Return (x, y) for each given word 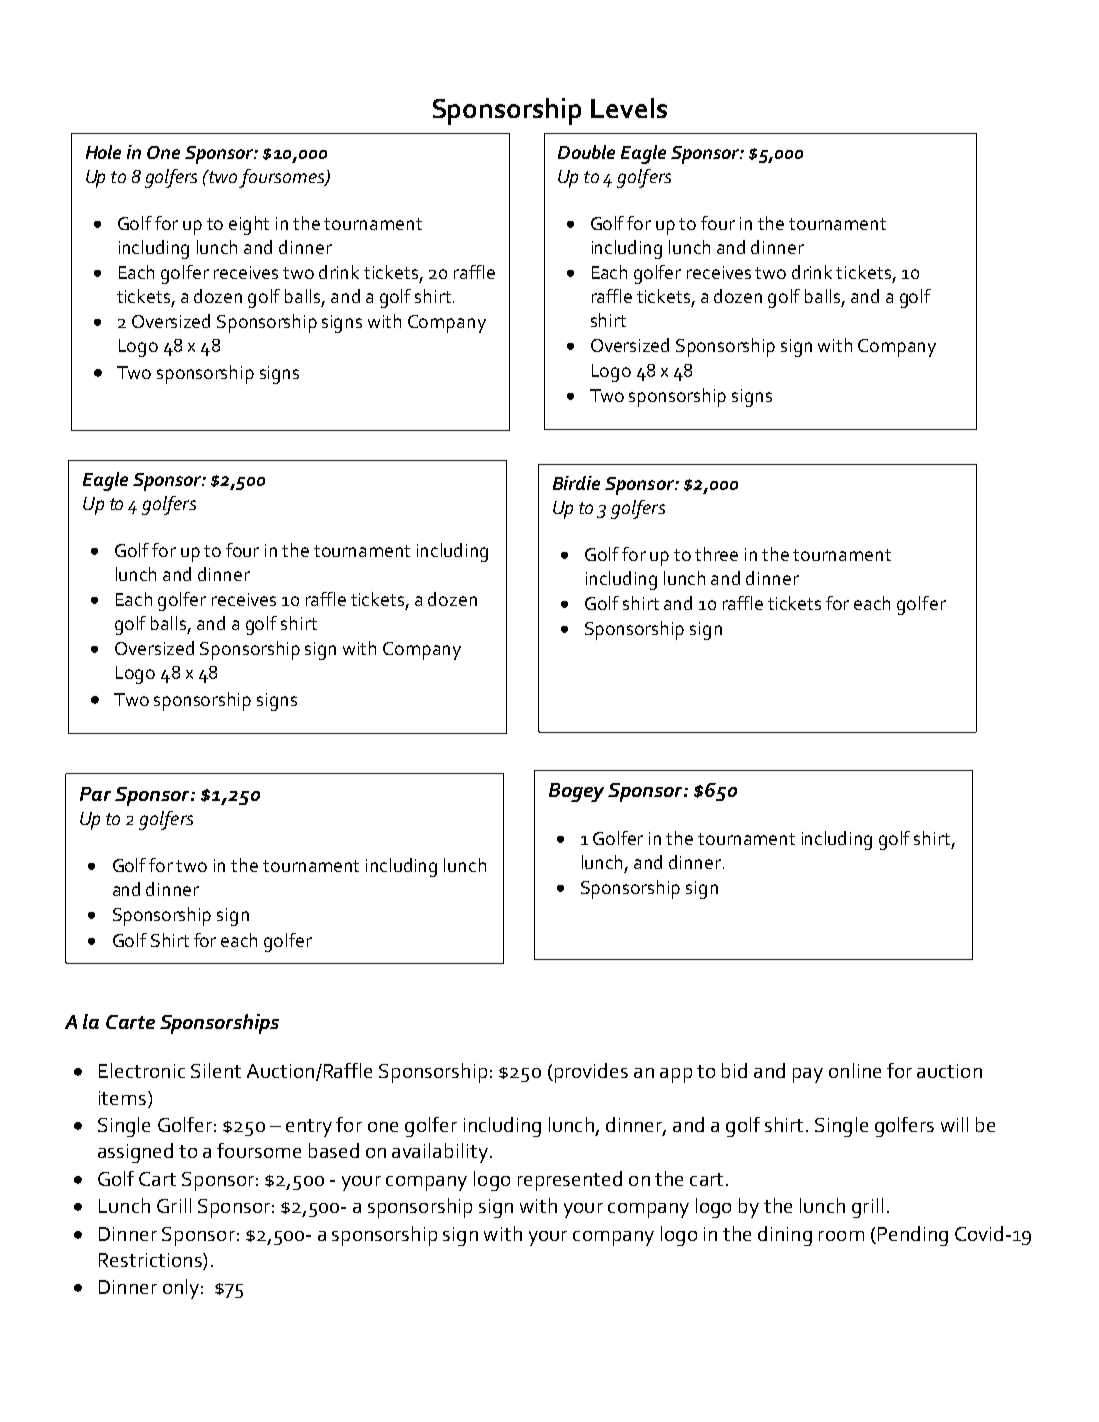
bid (734, 1070)
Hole (103, 152)
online (855, 1070)
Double (586, 152)
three (716, 554)
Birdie (576, 483)
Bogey (576, 792)
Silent (216, 1070)
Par (95, 794)
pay (808, 1075)
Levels (629, 108)
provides (590, 1073)
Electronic (142, 1070)
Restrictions (151, 1261)
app (676, 1075)
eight (249, 225)
